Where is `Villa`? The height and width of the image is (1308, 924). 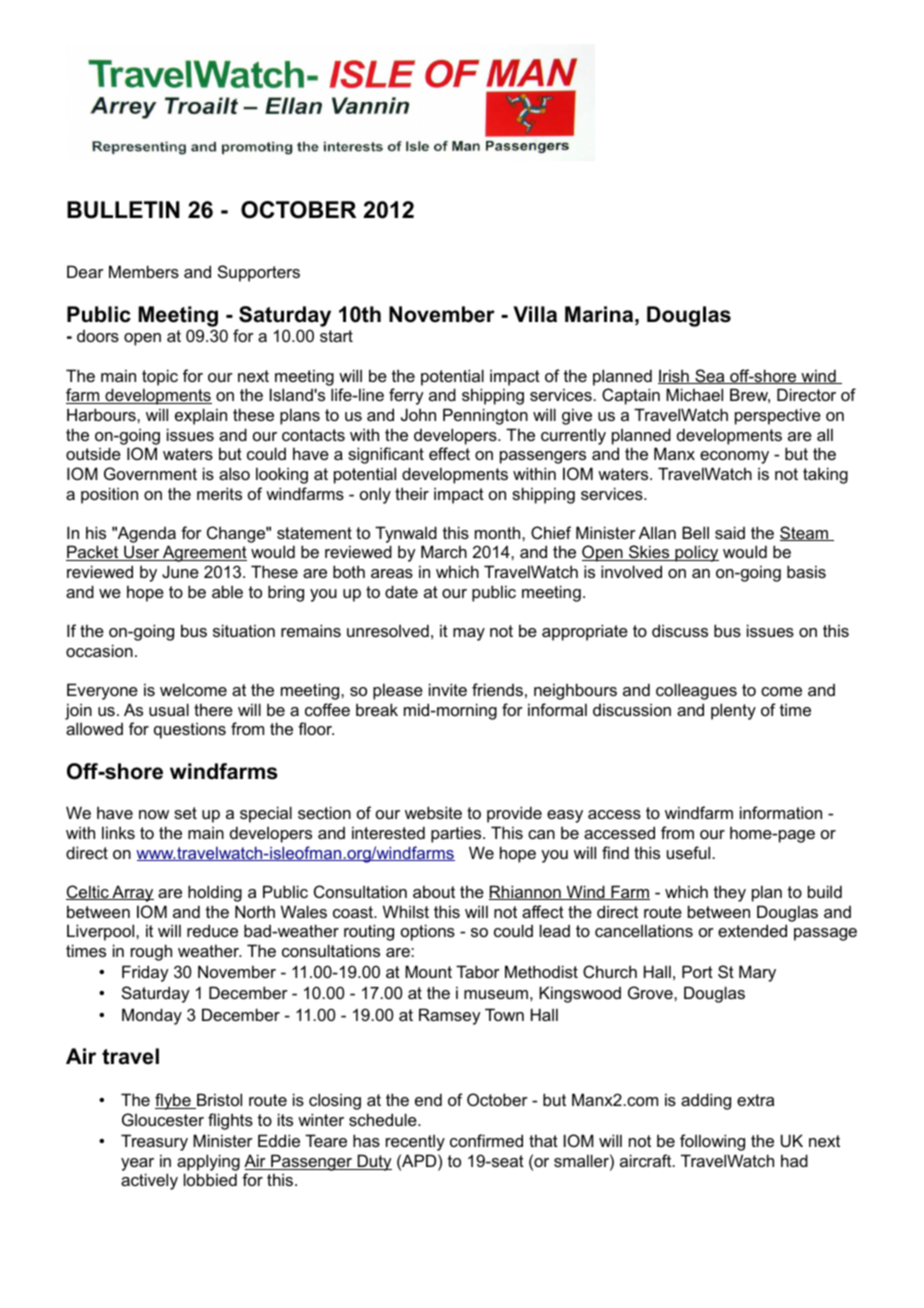
Villa is located at coordinates (535, 314).
